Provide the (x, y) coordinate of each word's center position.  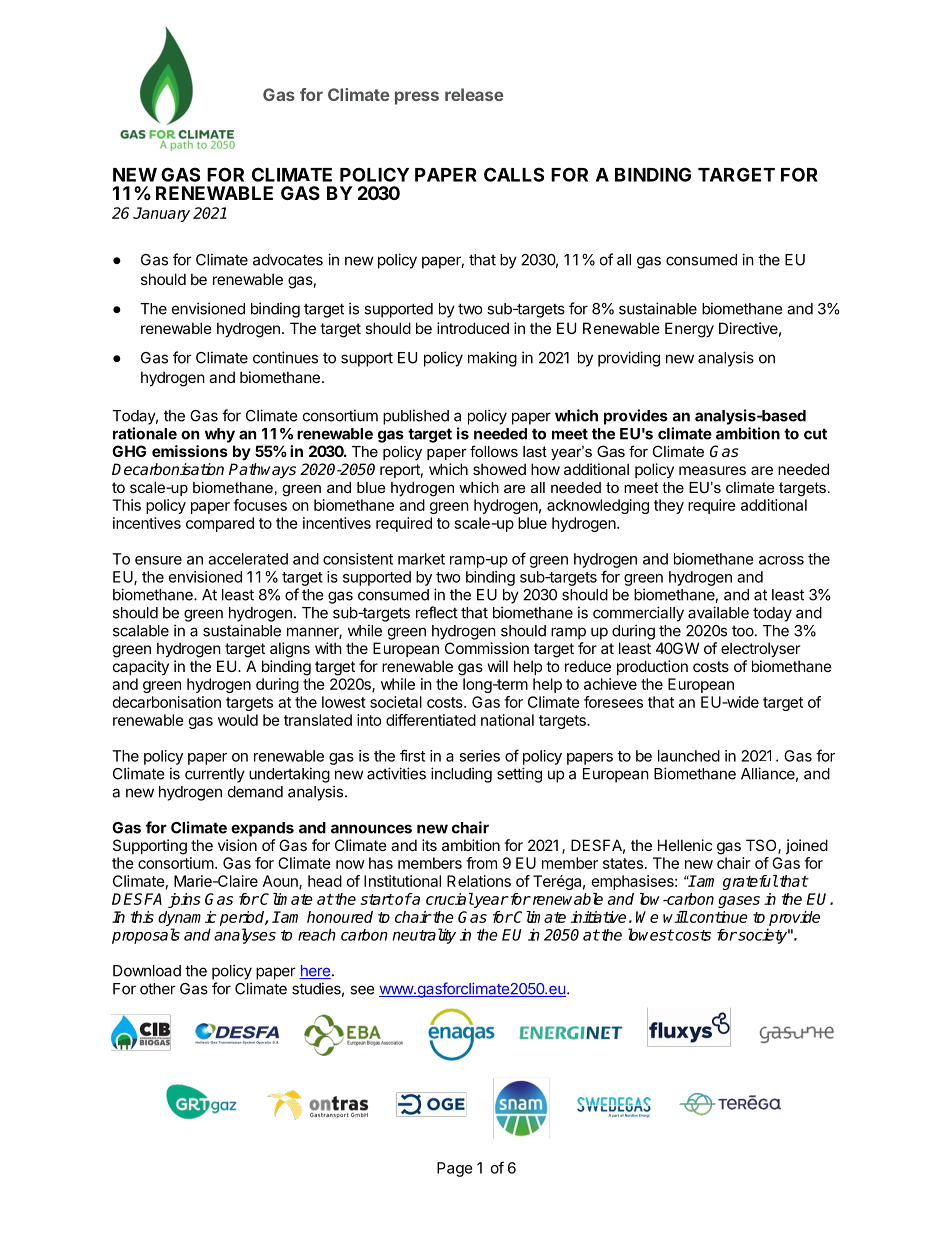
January (161, 214)
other (158, 989)
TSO (762, 846)
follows (494, 451)
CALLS (514, 174)
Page (455, 1169)
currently (215, 775)
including (461, 775)
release (474, 94)
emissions (190, 451)
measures (712, 470)
